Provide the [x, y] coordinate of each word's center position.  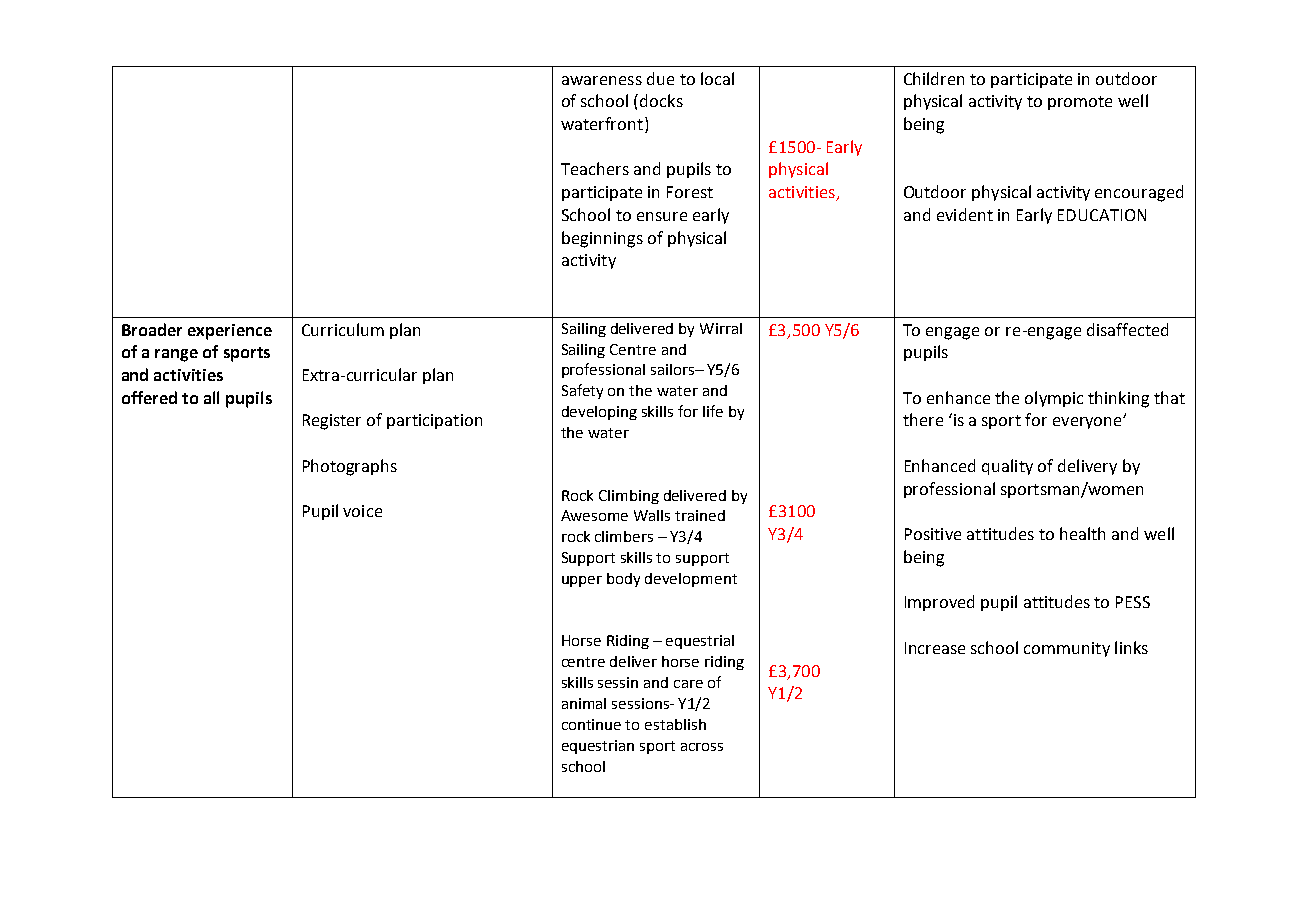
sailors [673, 369]
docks [661, 100]
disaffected [1127, 329]
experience [230, 332]
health [1082, 533]
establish [675, 724]
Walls [652, 515]
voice [362, 511]
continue [591, 724]
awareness [602, 80]
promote [1080, 103]
